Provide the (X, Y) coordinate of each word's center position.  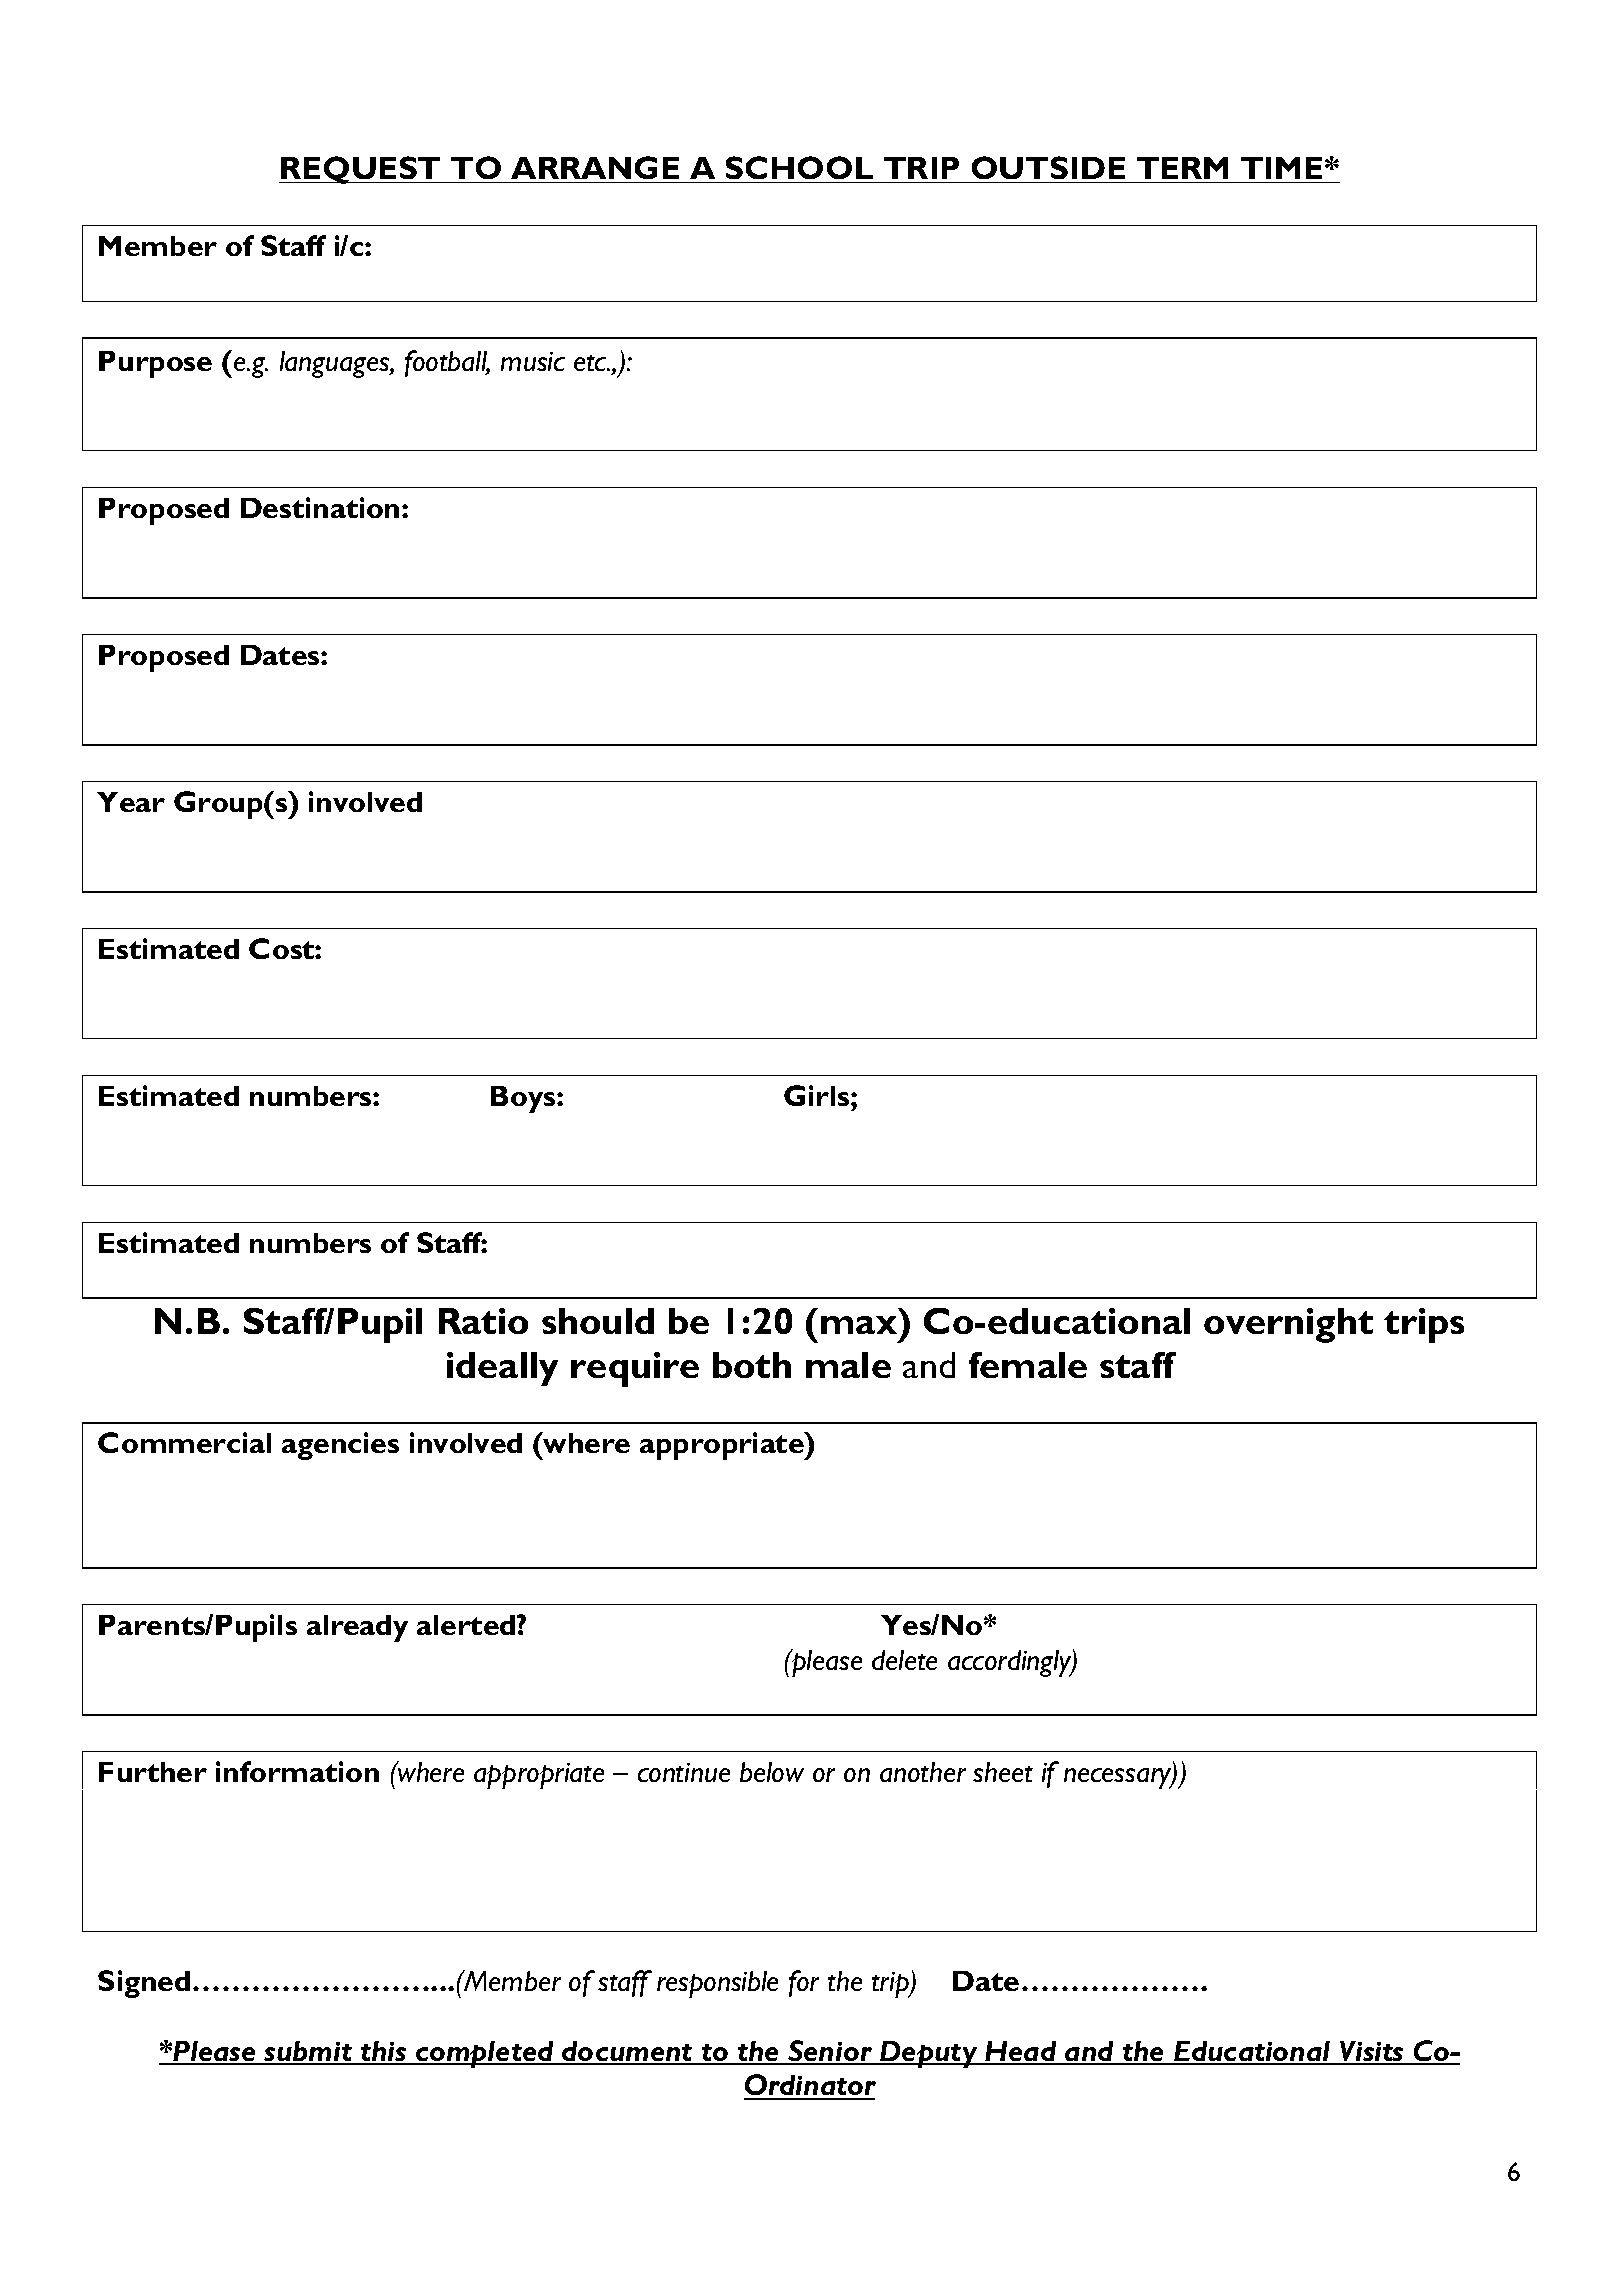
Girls (818, 1095)
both (752, 1365)
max (859, 1325)
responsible (717, 1984)
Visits (1372, 2052)
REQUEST (361, 170)
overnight (1288, 1325)
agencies (340, 1446)
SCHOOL (799, 167)
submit (308, 2052)
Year (131, 802)
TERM (1182, 168)
